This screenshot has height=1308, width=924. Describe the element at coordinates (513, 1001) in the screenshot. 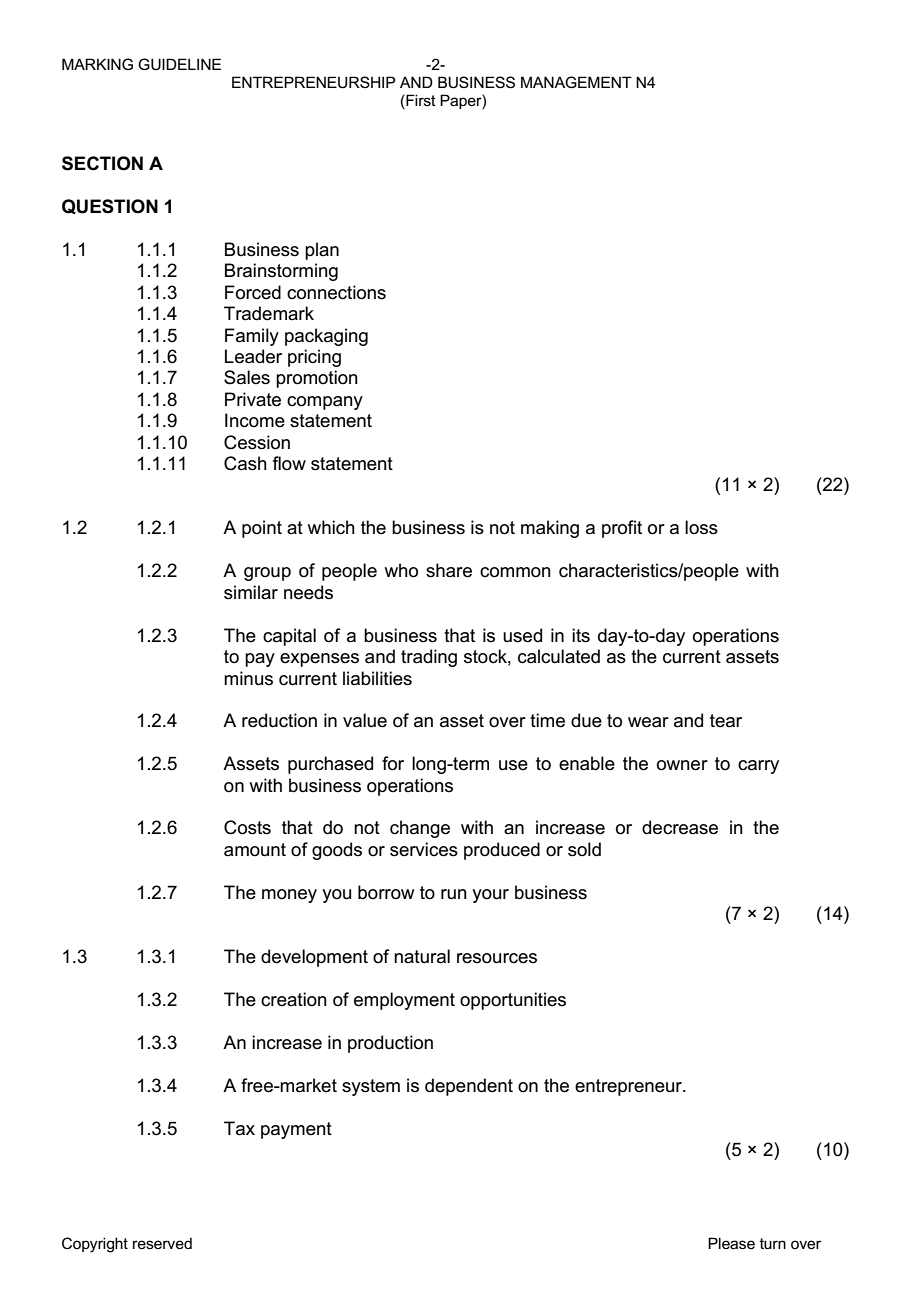

I see `opportunities` at that location.
